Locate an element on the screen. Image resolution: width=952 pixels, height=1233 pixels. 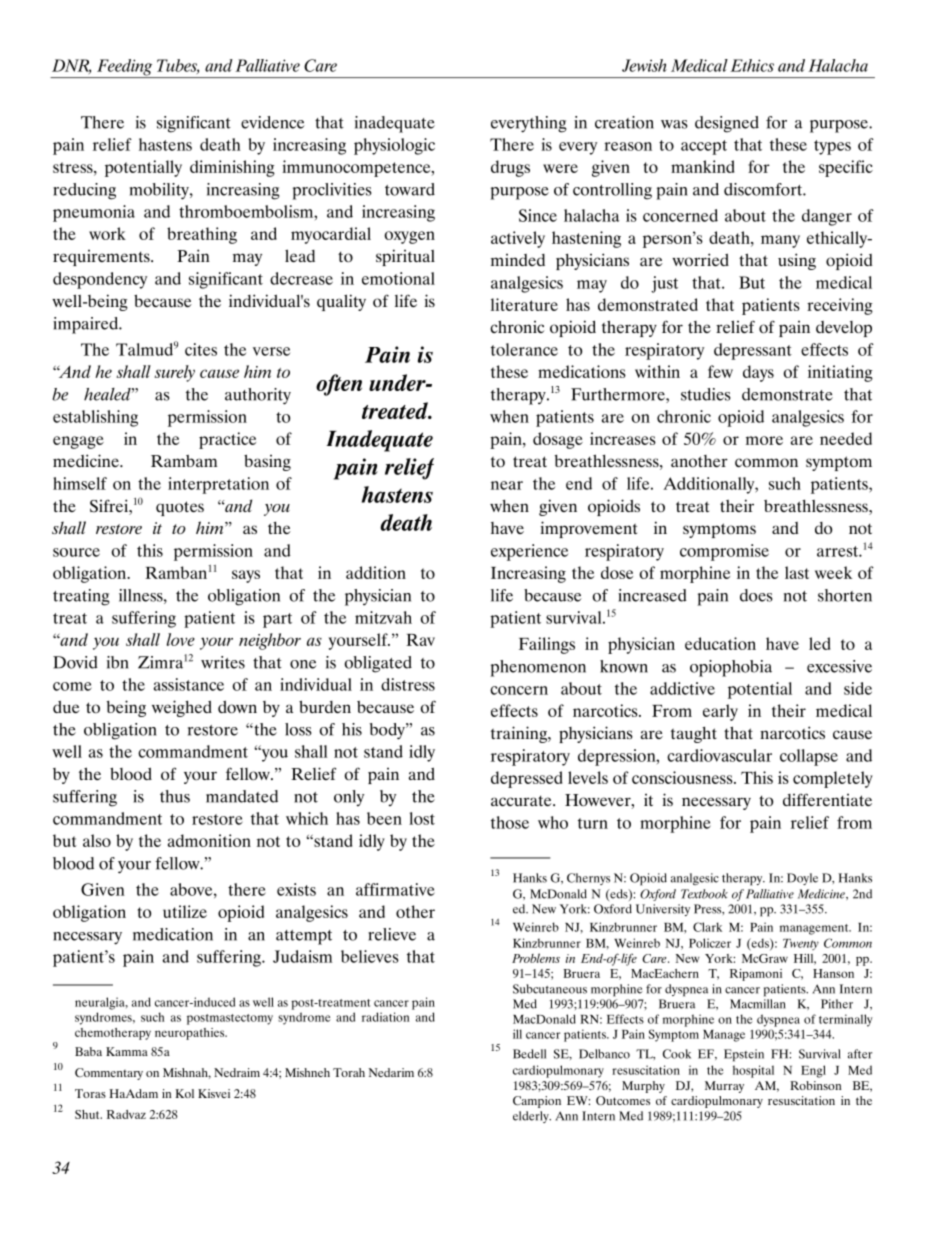
near is located at coordinates (507, 485).
